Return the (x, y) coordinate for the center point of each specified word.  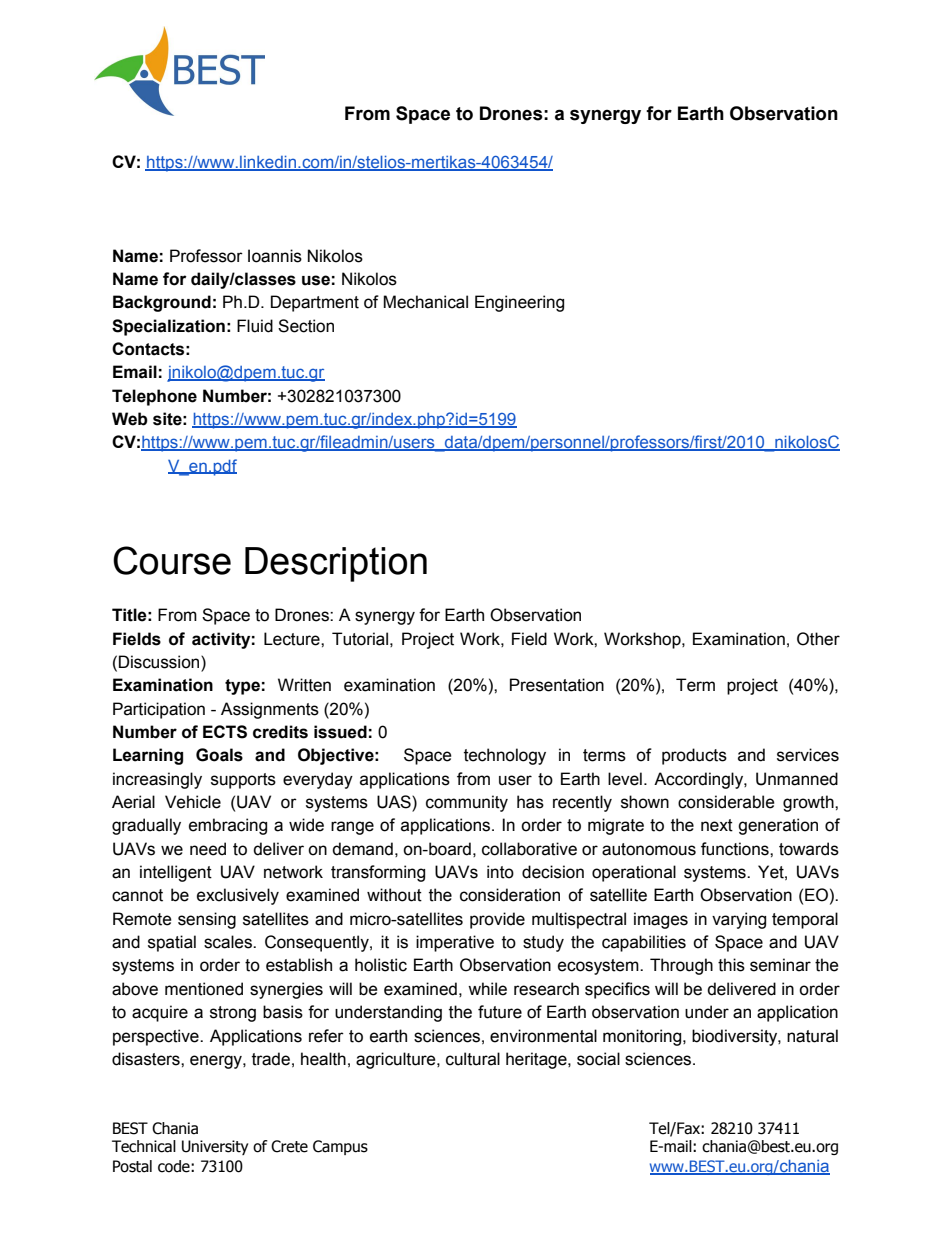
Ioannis (275, 256)
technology (505, 756)
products (694, 756)
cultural (473, 1059)
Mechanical (425, 302)
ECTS (225, 732)
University (215, 1147)
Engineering (519, 303)
